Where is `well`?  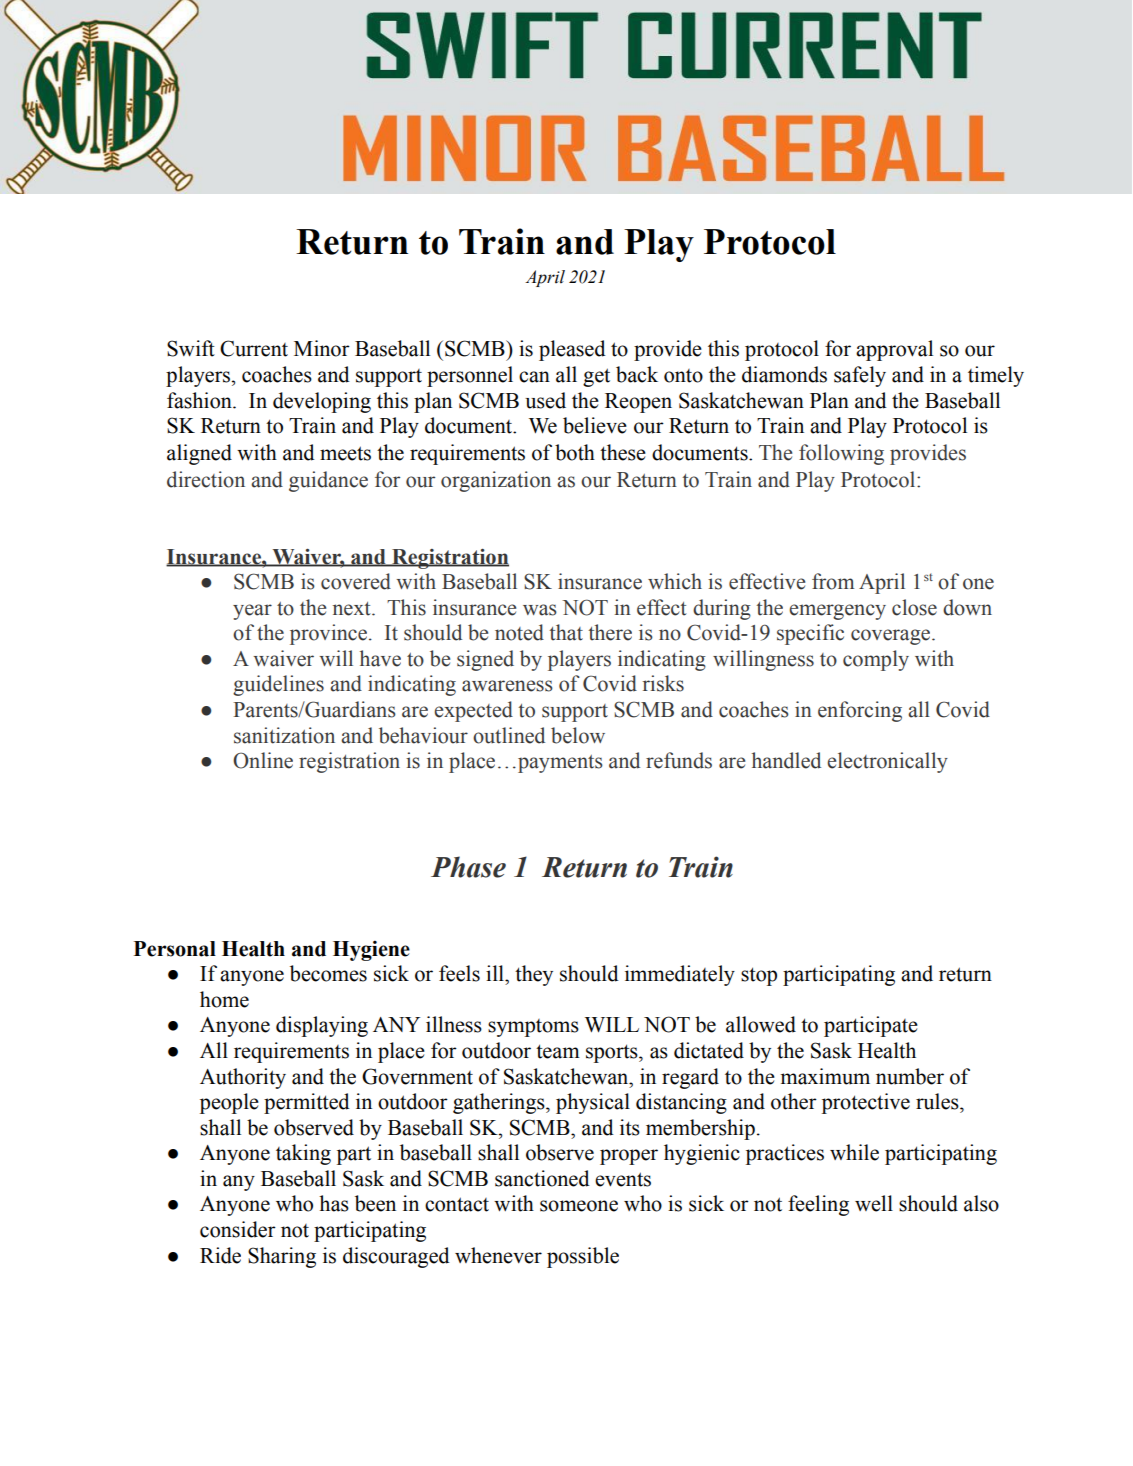 well is located at coordinates (874, 1203).
